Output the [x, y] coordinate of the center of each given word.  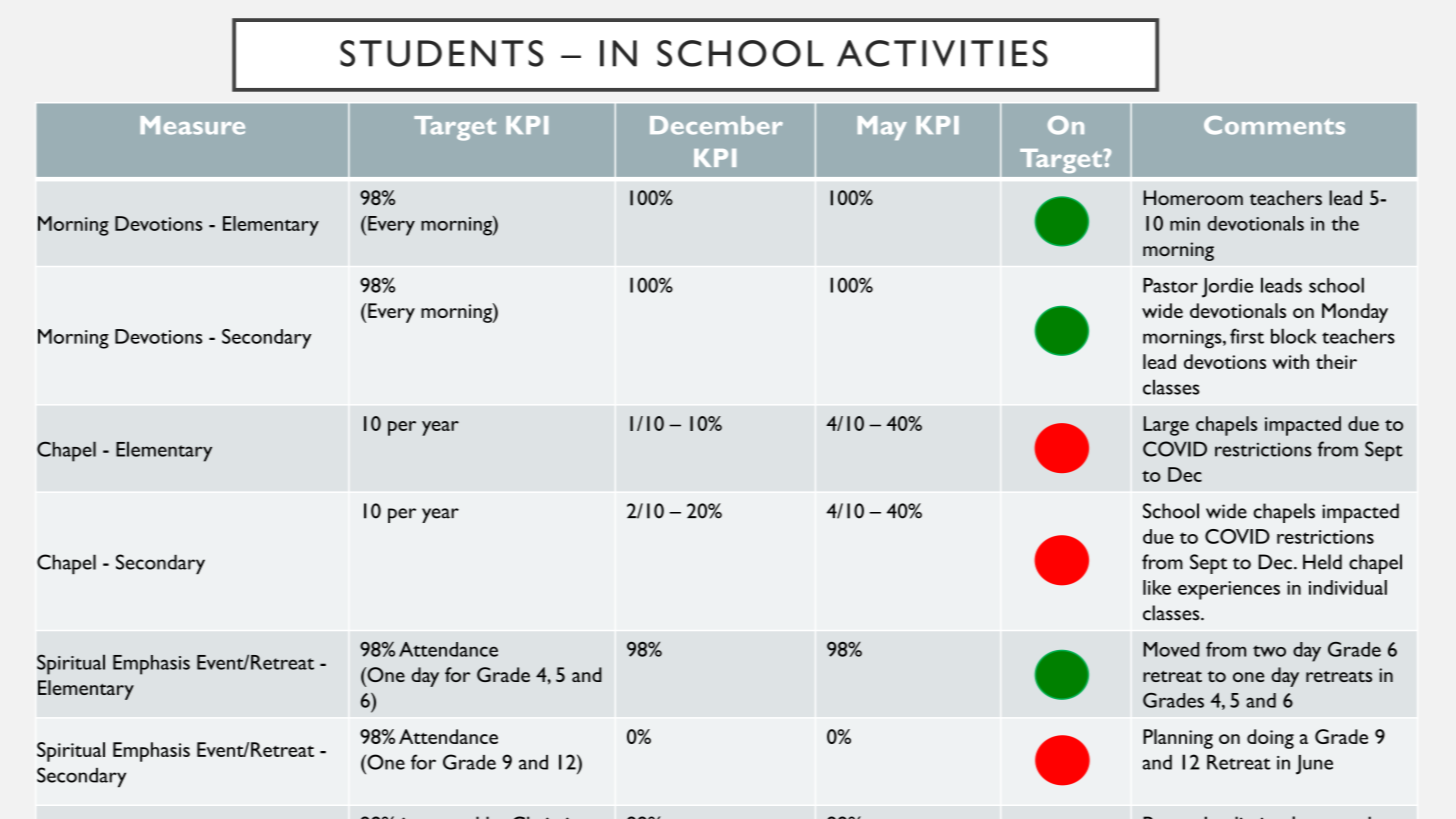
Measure [192, 125]
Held [1322, 562]
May [882, 128]
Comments [1274, 125]
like [1157, 587]
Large [1166, 426]
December [716, 125]
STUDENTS [441, 53]
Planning [1178, 739]
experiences [1229, 590]
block [1294, 336]
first [1247, 336]
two [1269, 651]
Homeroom [1193, 197]
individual [1348, 587]
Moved [1171, 649]
